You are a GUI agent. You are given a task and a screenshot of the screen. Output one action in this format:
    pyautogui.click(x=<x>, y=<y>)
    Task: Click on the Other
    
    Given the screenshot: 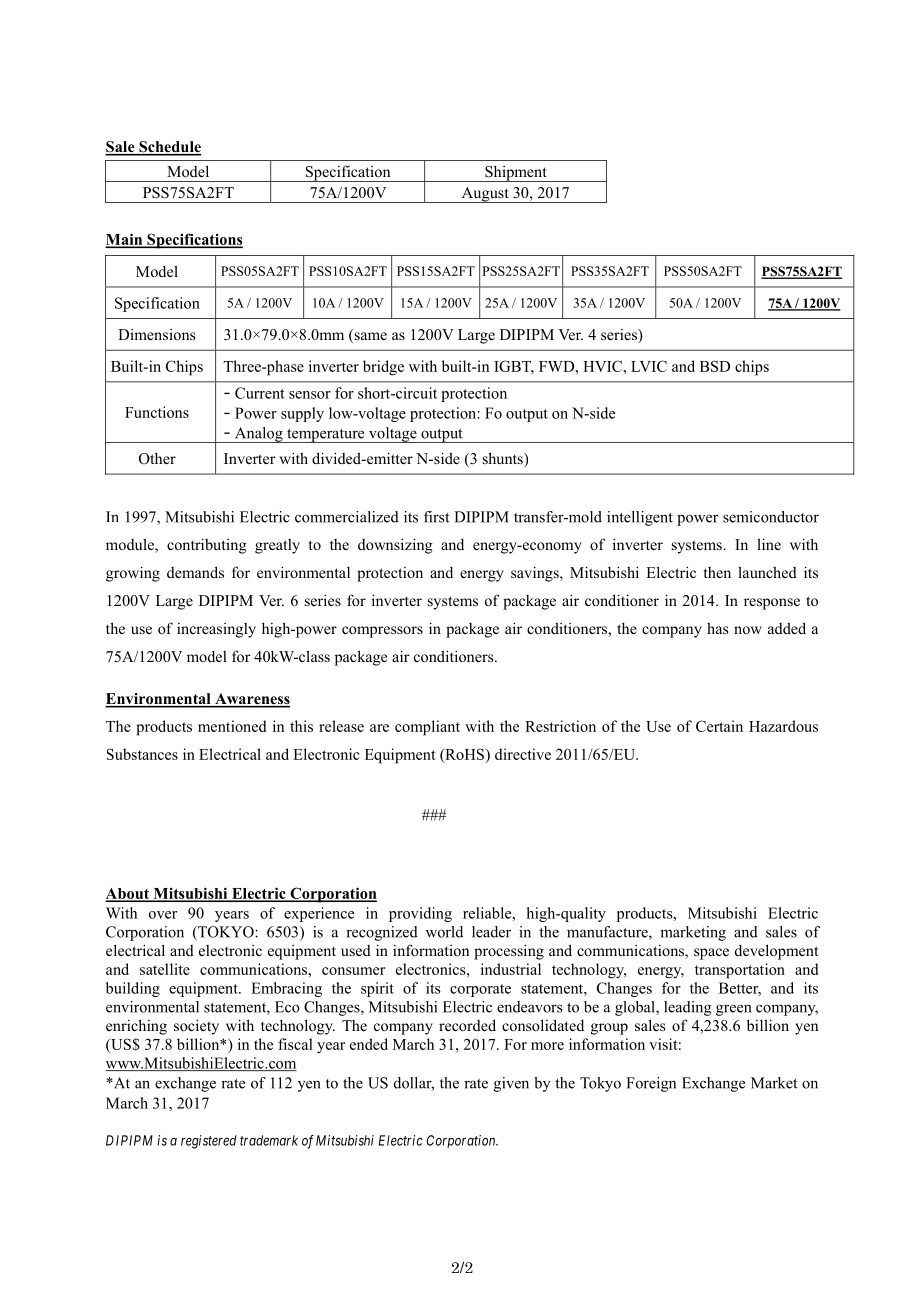 What is the action you would take?
    pyautogui.click(x=157, y=458)
